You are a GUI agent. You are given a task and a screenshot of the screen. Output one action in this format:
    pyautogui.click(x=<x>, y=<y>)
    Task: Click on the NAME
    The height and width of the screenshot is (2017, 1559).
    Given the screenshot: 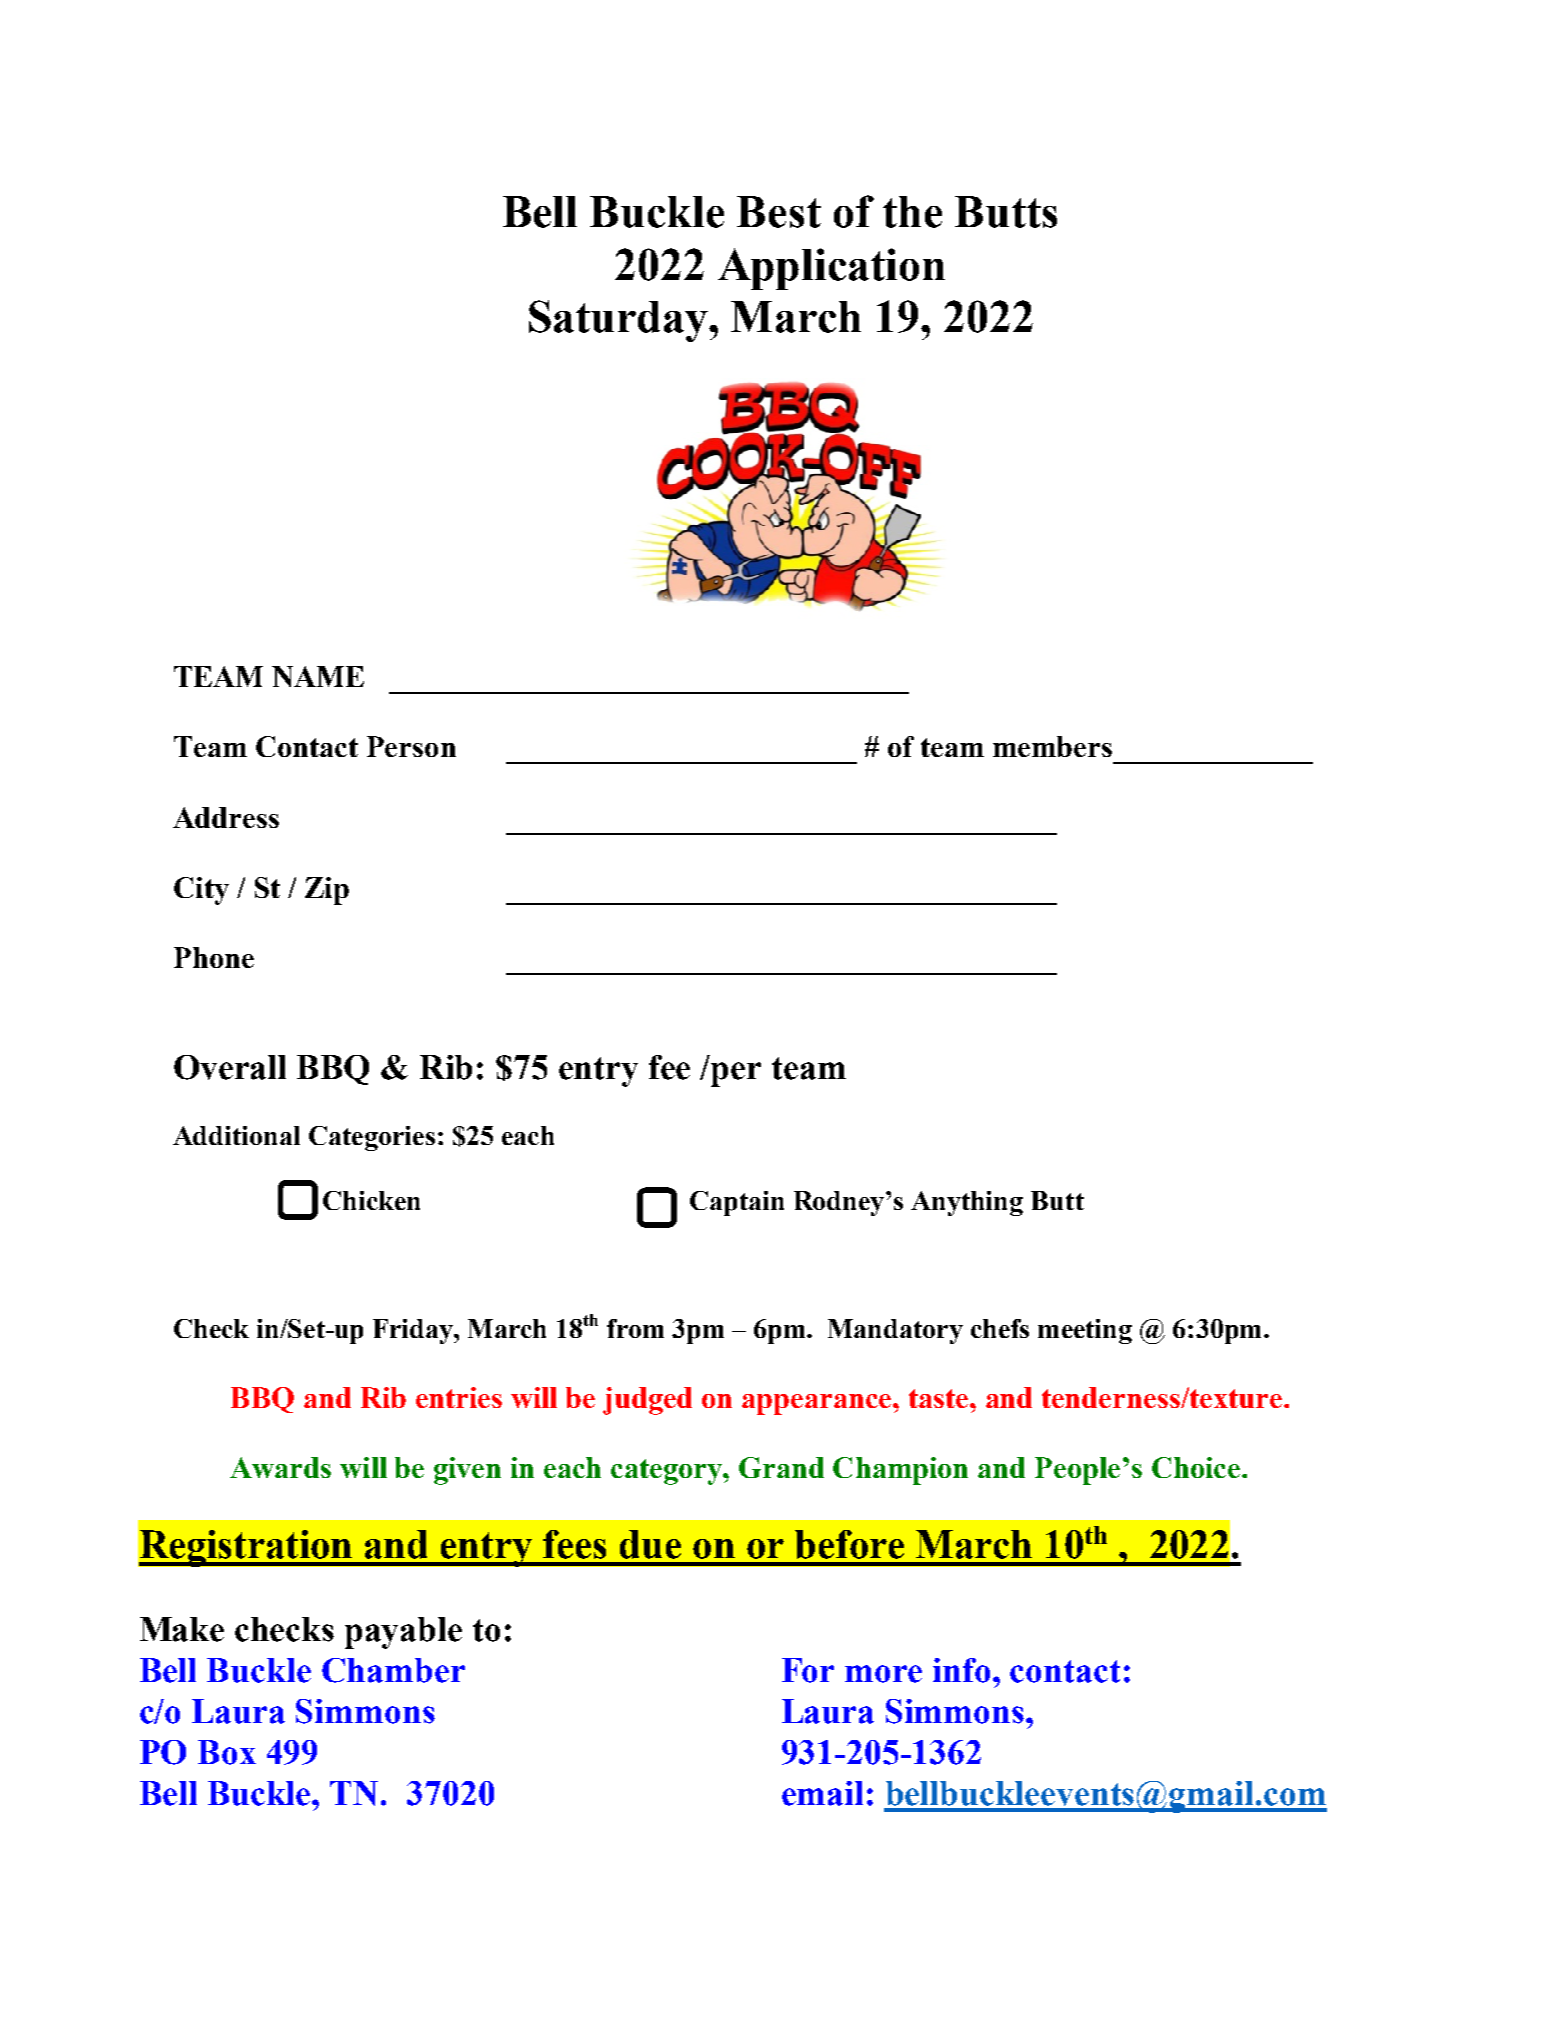 What is the action you would take?
    pyautogui.click(x=318, y=676)
